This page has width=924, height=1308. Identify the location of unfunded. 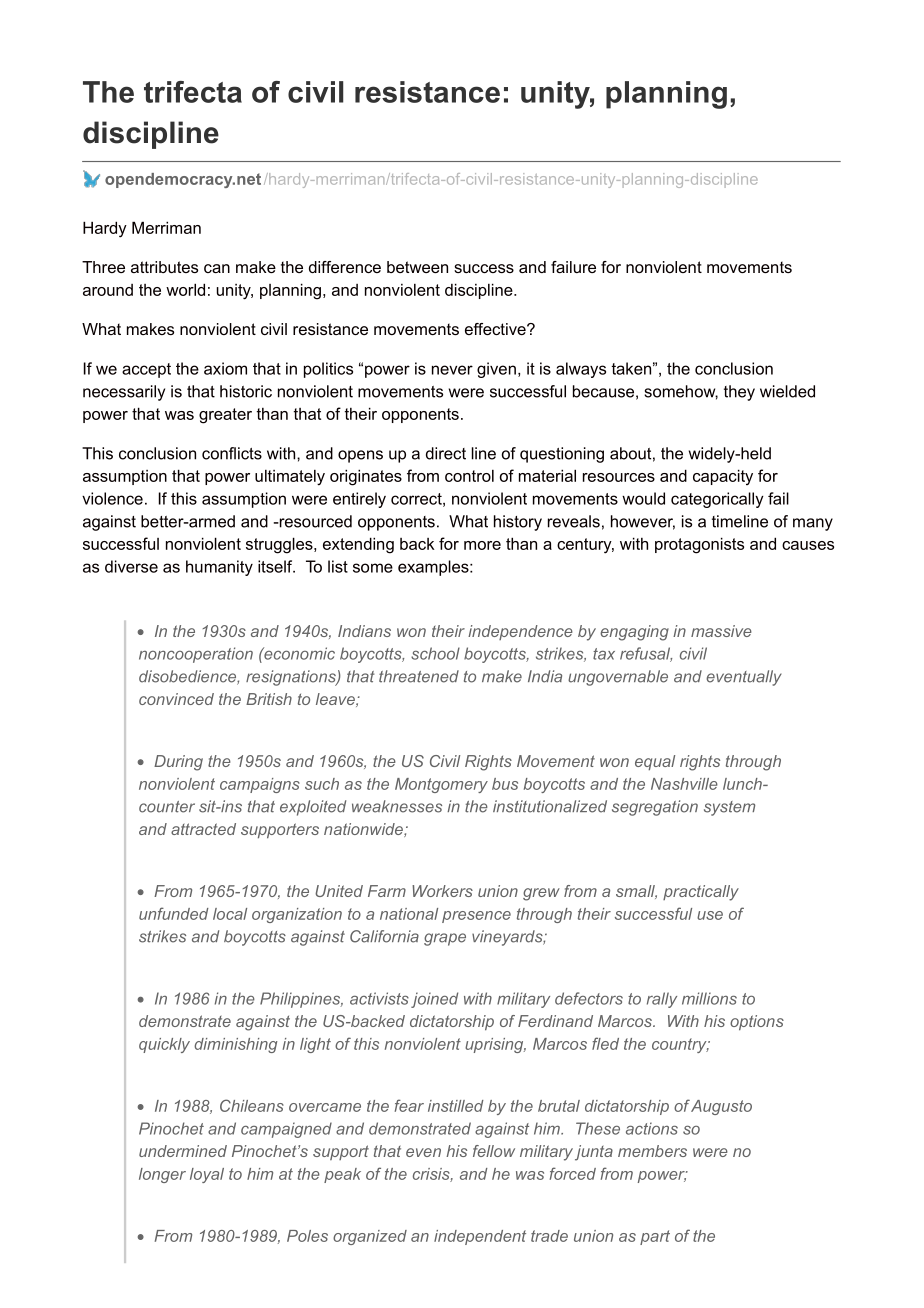
(174, 913).
